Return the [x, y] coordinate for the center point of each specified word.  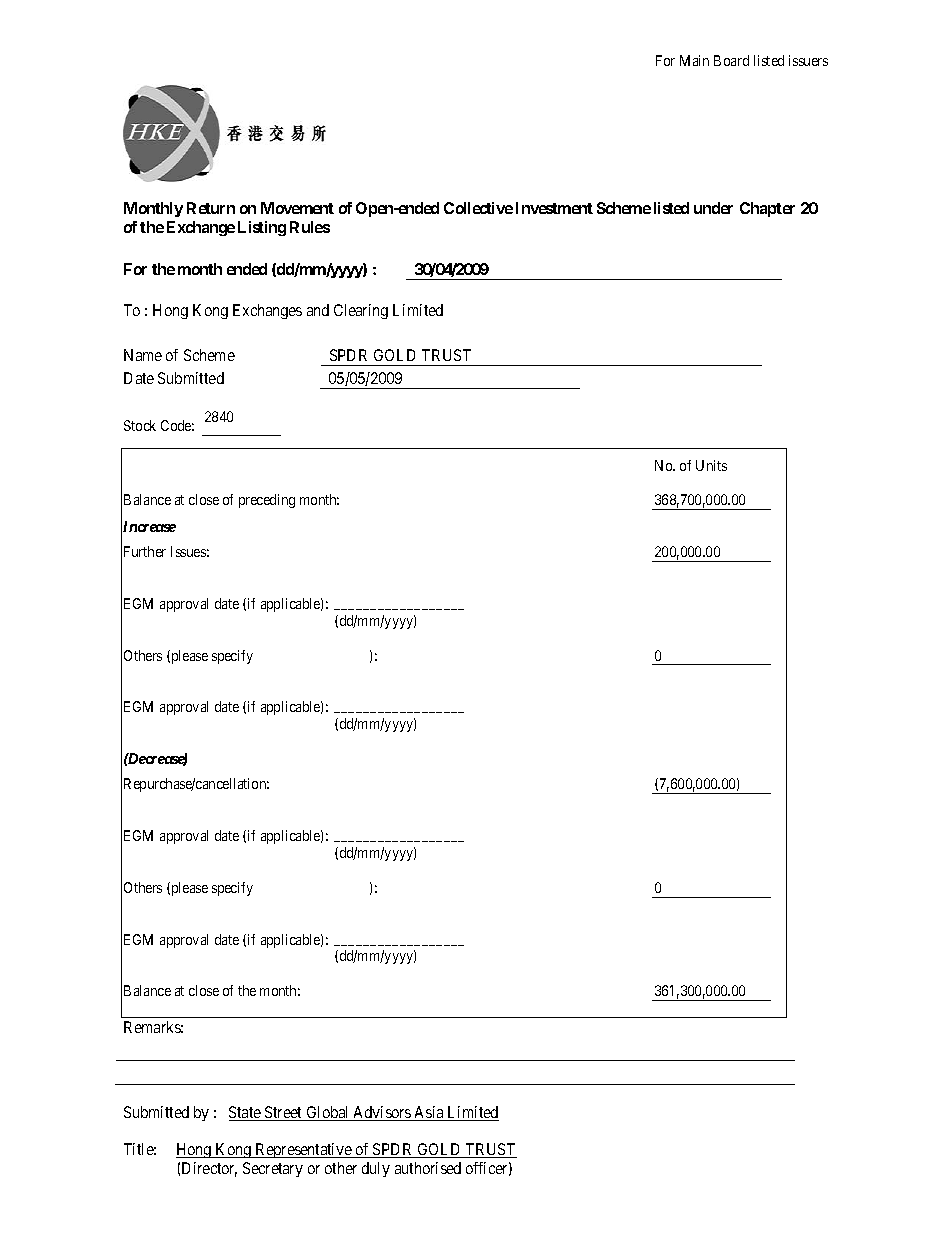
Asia [429, 1113]
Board [731, 60]
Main [694, 60]
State [246, 1113]
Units [711, 465]
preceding [267, 501]
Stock [140, 425]
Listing [262, 228]
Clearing [361, 311]
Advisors [382, 1113]
